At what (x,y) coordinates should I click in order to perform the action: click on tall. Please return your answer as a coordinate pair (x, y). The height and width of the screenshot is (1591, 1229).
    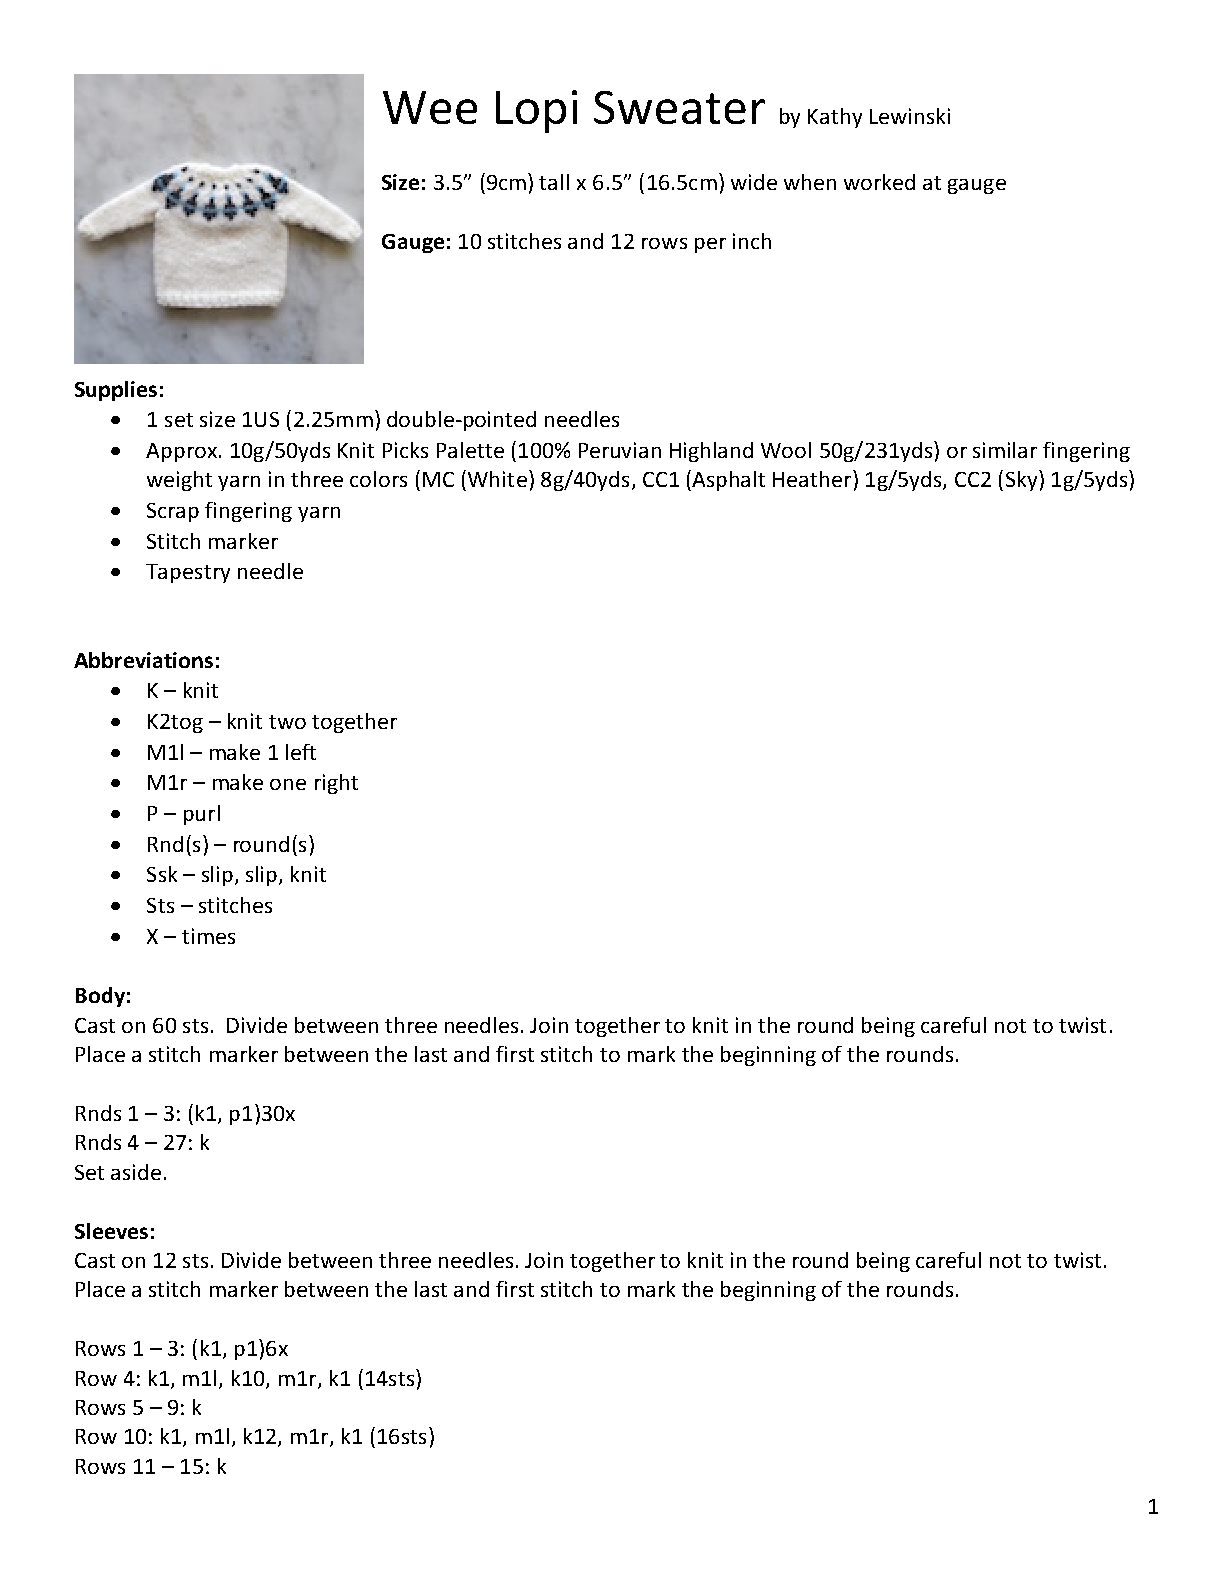
    Looking at the image, I should click on (554, 182).
